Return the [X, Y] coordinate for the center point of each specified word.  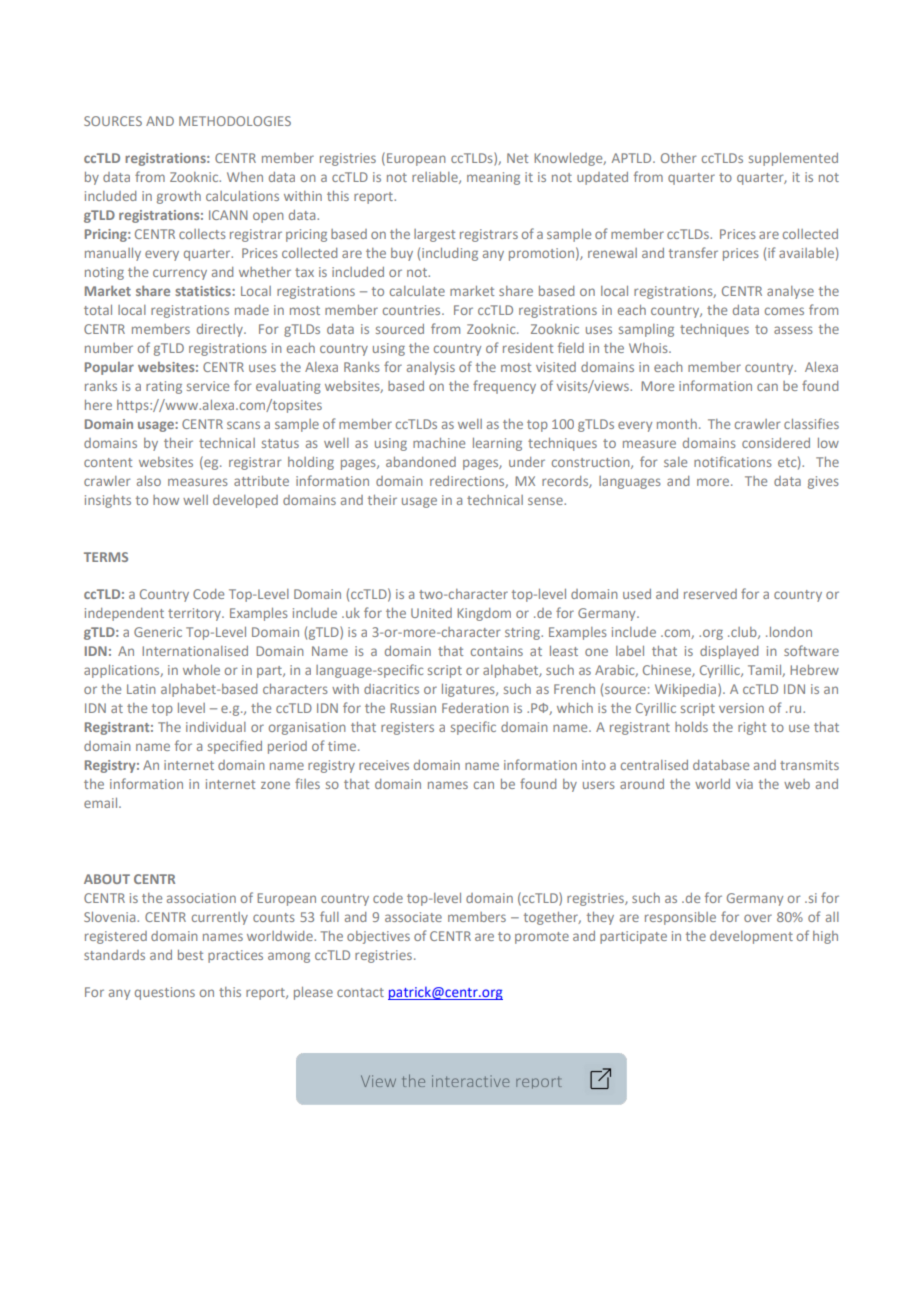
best [190, 955]
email [102, 803]
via [744, 784]
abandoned [421, 462]
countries [413, 310]
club [744, 633]
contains [497, 651]
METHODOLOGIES [235, 121]
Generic [158, 632]
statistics [204, 291]
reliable [436, 178]
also [149, 481]
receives [384, 765]
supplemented [793, 159]
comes [784, 311]
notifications [733, 461]
